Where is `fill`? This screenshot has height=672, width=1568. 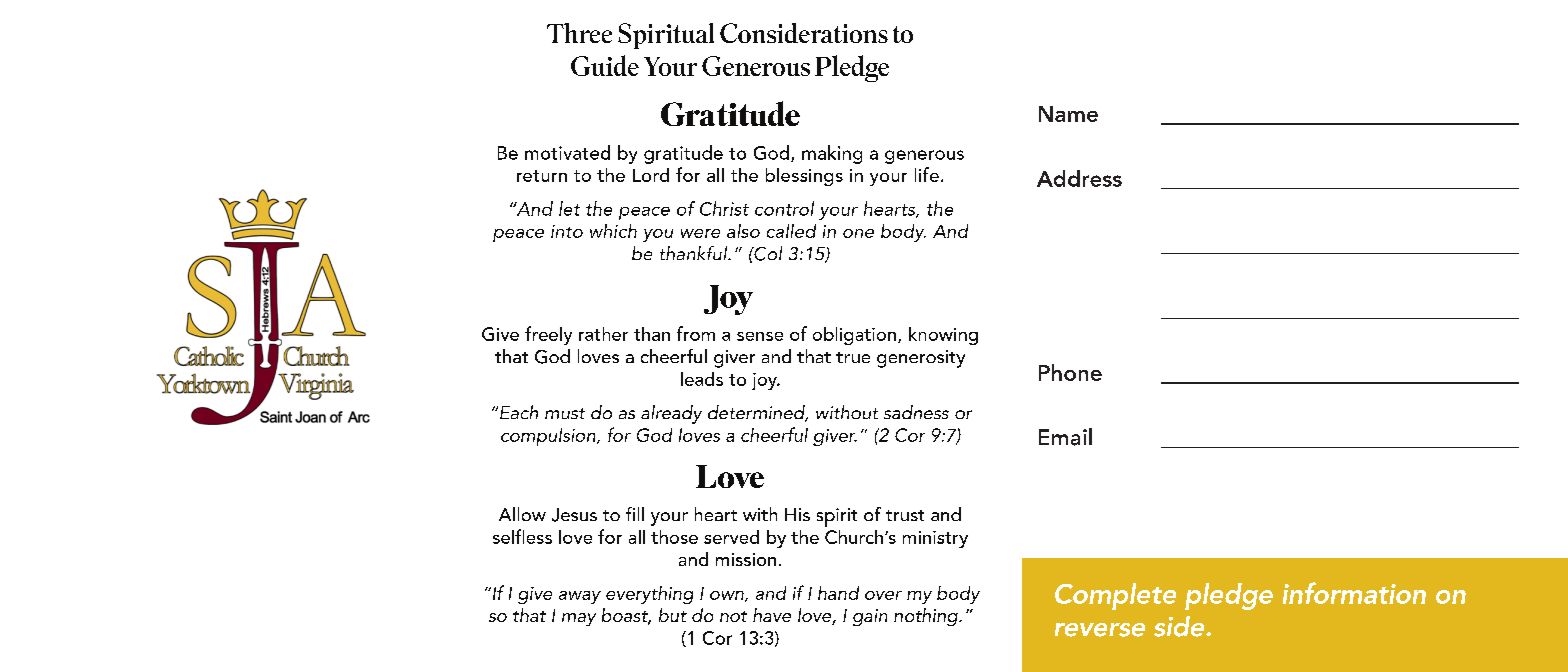 fill is located at coordinates (635, 514).
